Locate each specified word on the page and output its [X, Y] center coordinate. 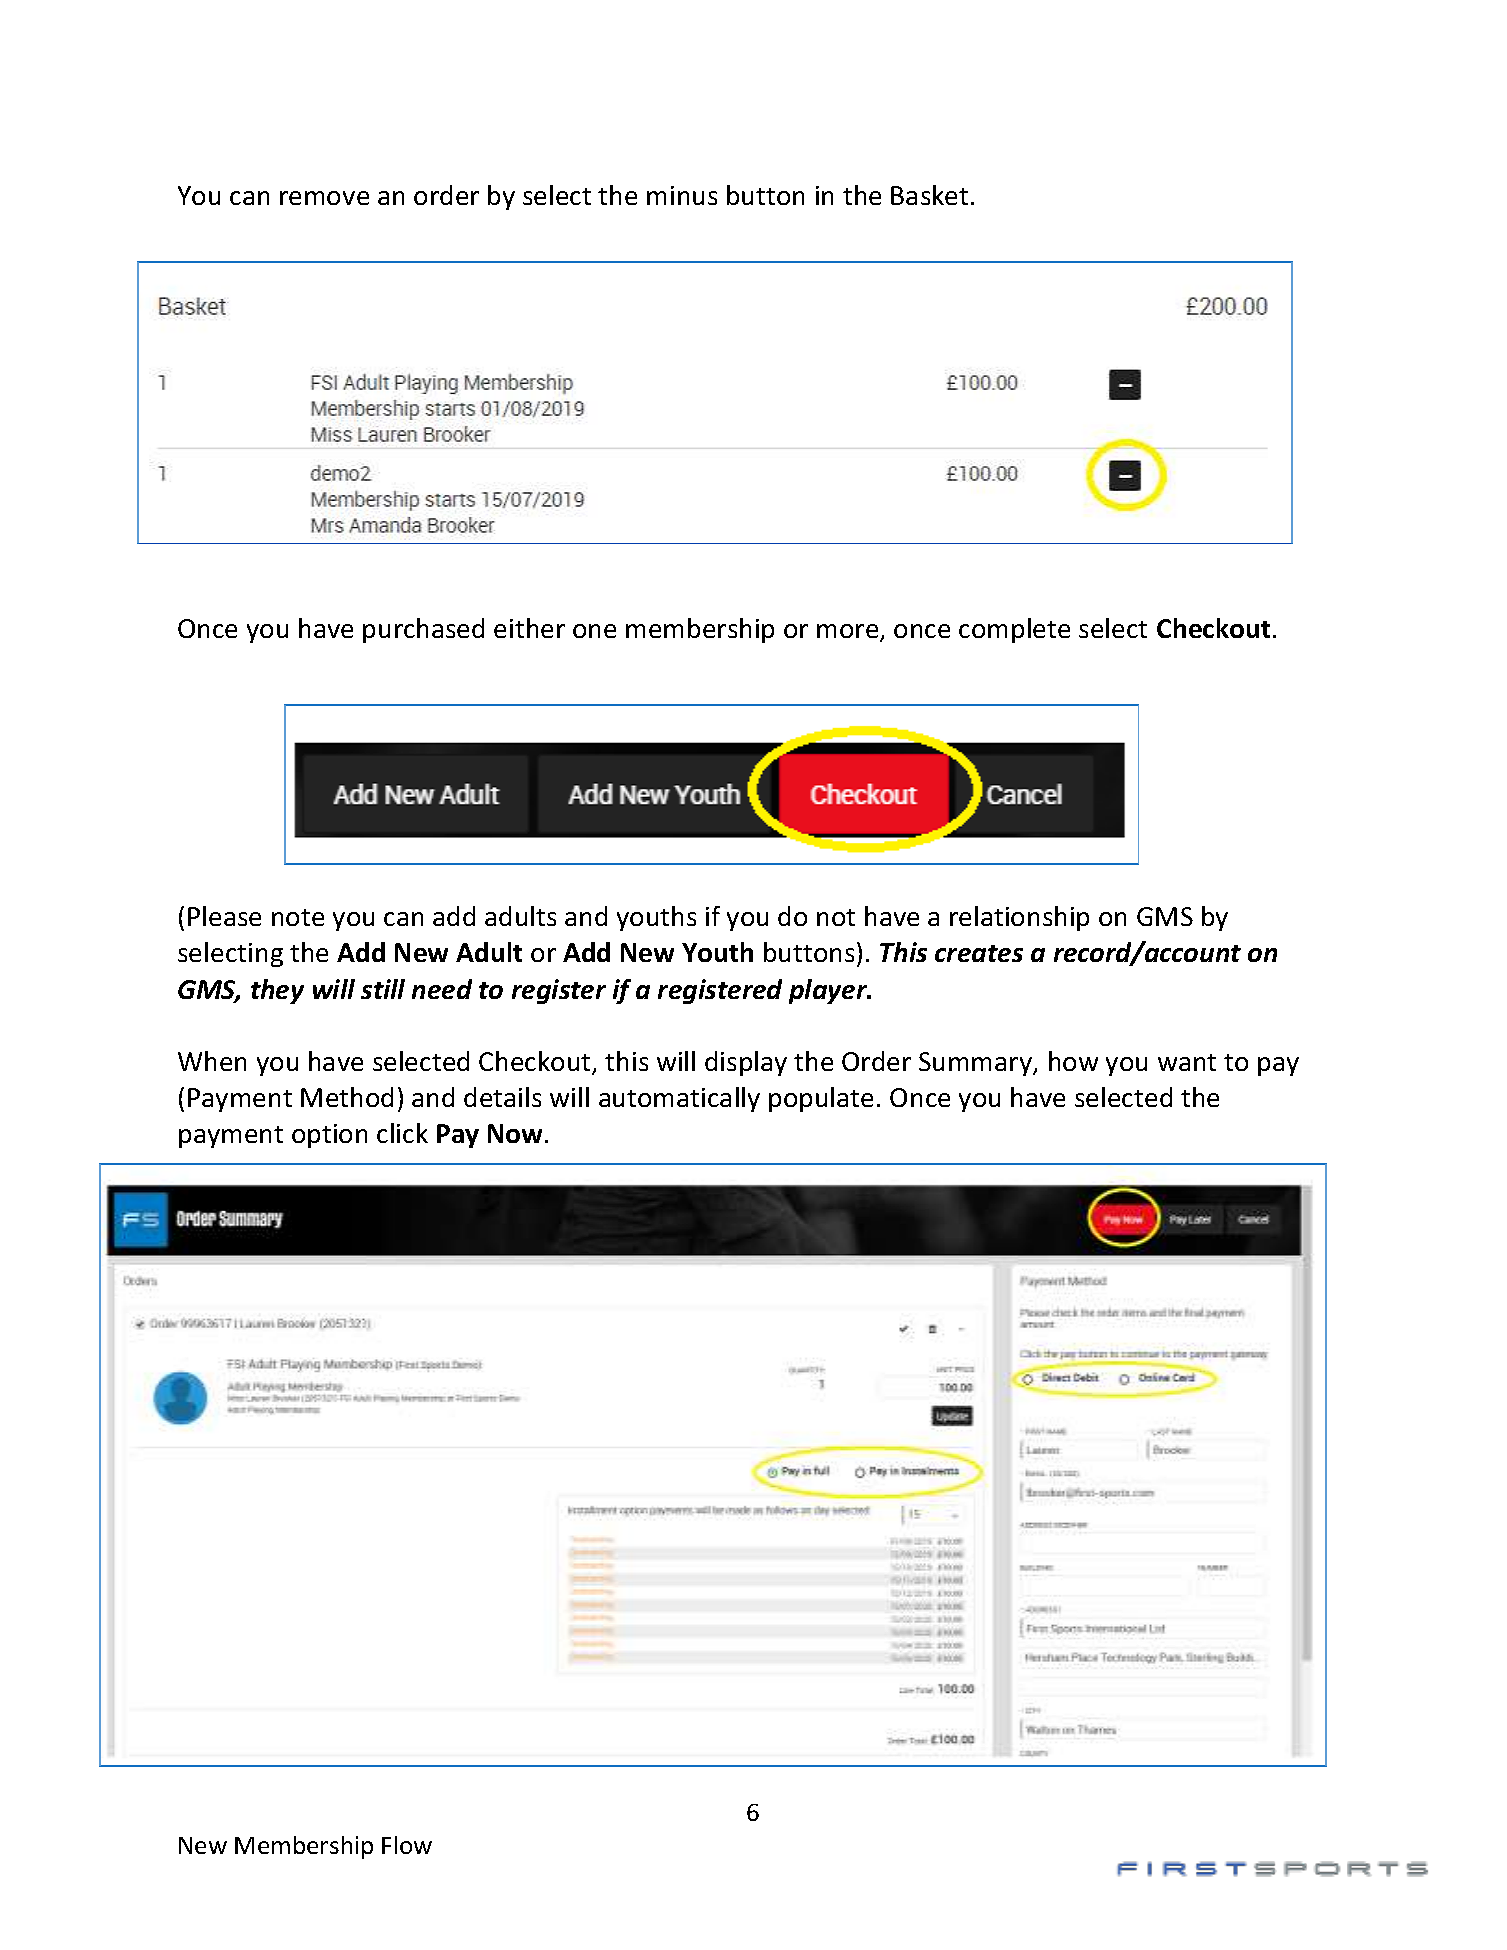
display [746, 1063]
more [849, 632]
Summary [976, 1064]
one [594, 631]
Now [517, 1133]
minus [682, 195]
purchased [423, 630]
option [329, 1136]
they [277, 991]
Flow [407, 1845]
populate [821, 1099]
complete [1014, 630]
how [1073, 1061]
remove [324, 198]
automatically [679, 1099]
